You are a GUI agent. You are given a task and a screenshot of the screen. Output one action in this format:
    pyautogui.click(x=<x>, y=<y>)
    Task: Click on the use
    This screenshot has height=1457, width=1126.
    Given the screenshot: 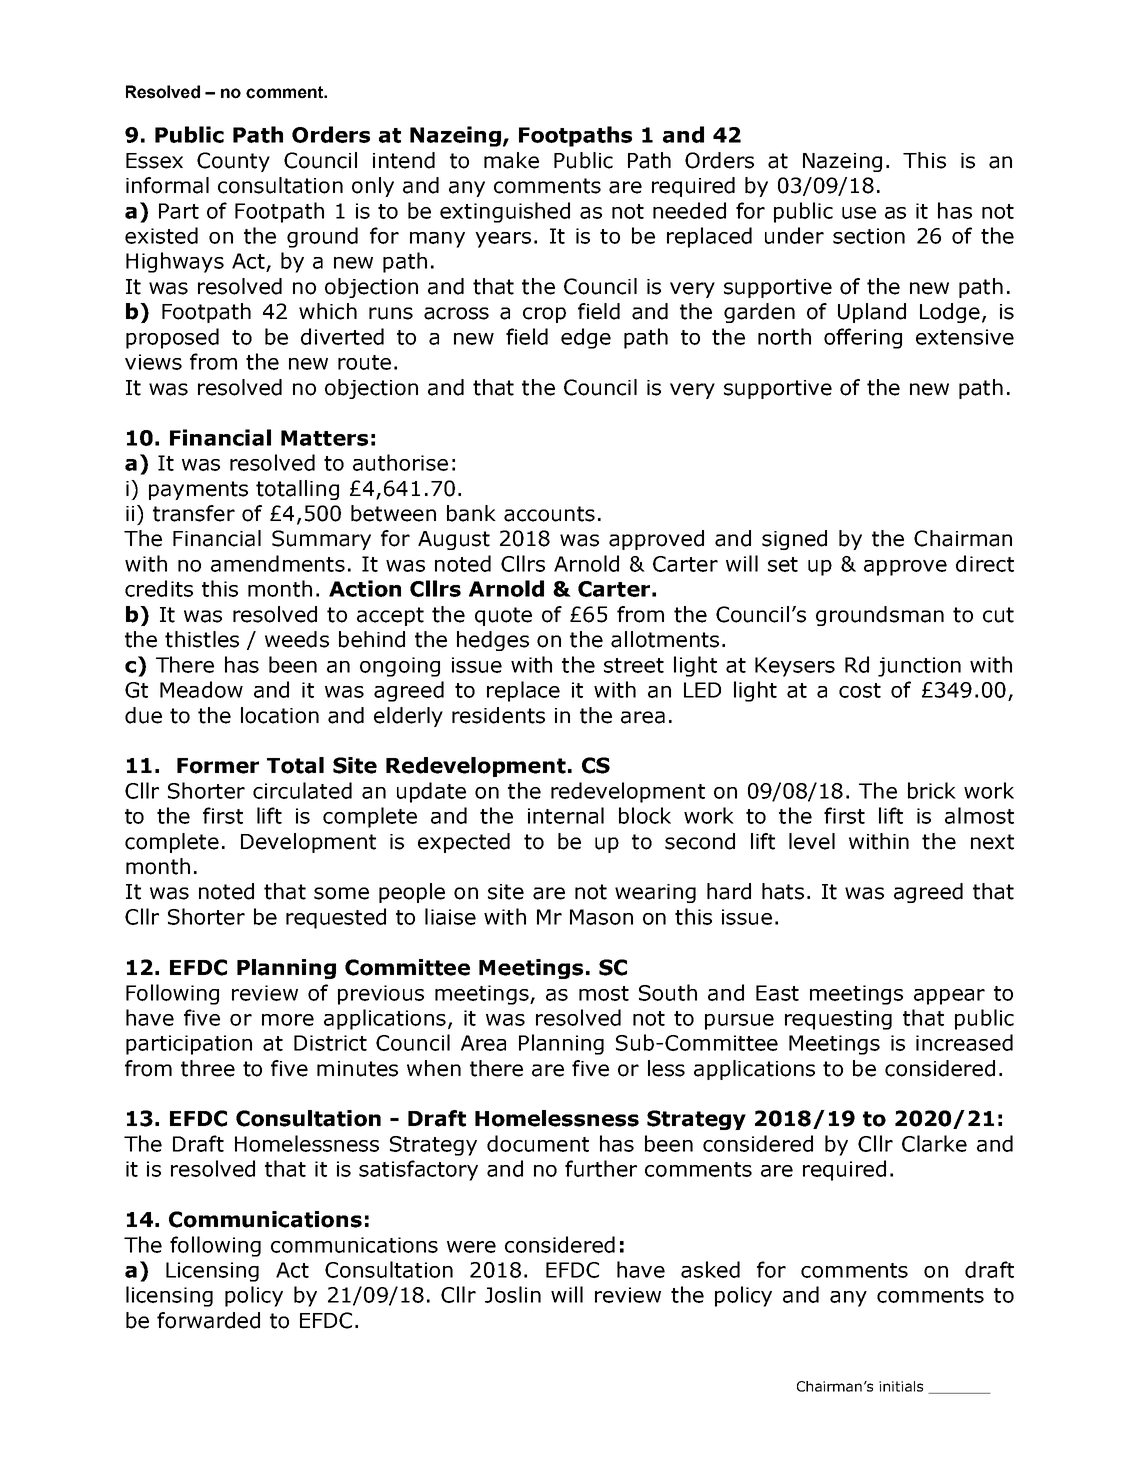 What is the action you would take?
    pyautogui.click(x=859, y=213)
